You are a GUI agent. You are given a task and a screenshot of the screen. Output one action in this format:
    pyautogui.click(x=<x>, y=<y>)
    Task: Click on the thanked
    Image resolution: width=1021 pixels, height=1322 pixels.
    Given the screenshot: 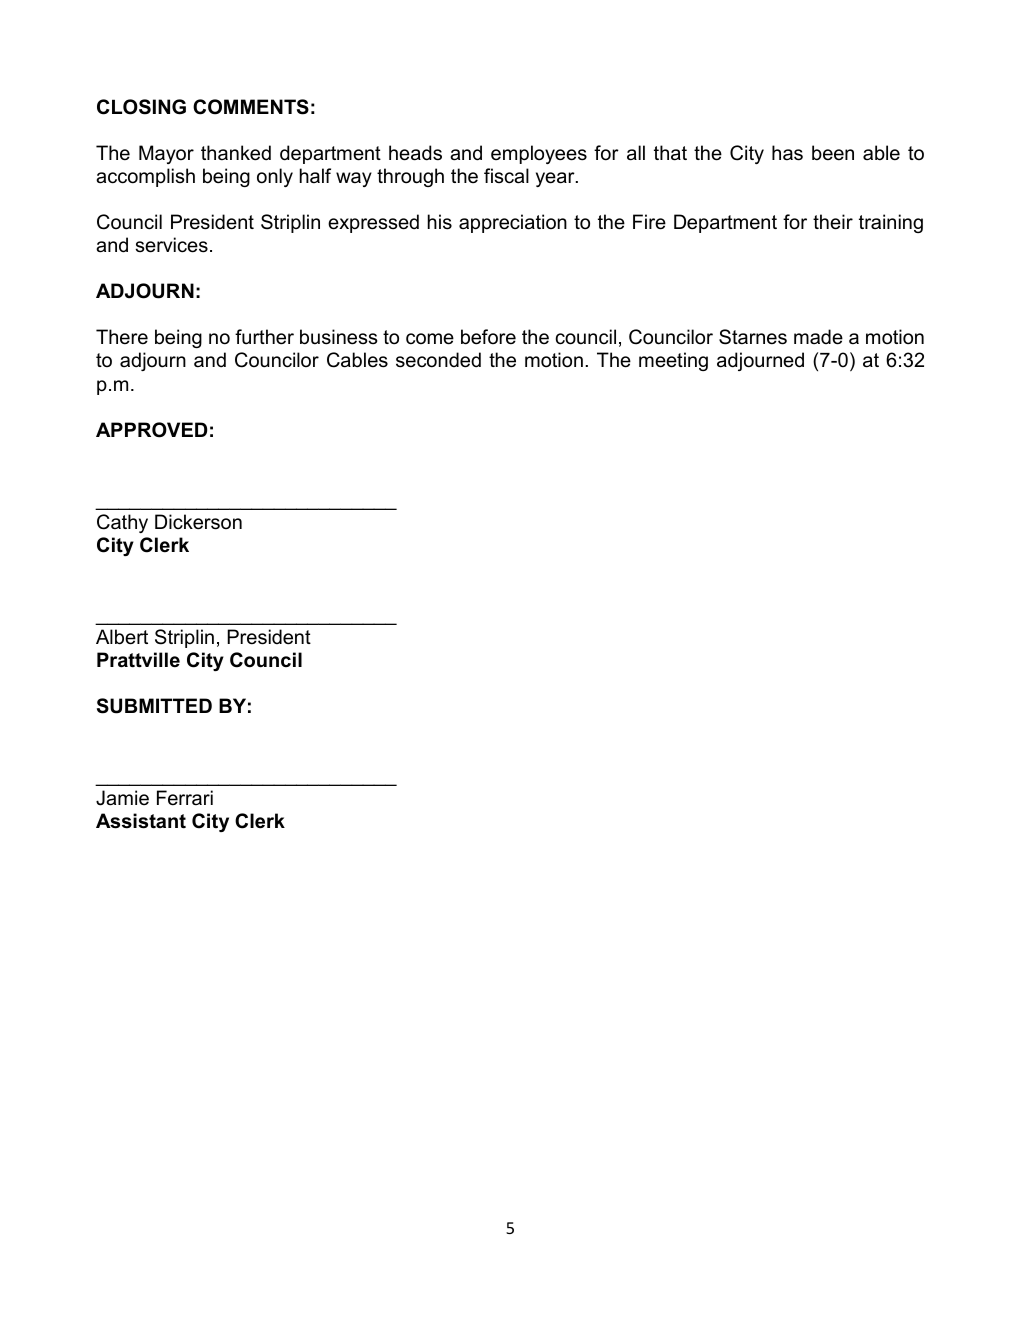 What is the action you would take?
    pyautogui.click(x=236, y=153)
